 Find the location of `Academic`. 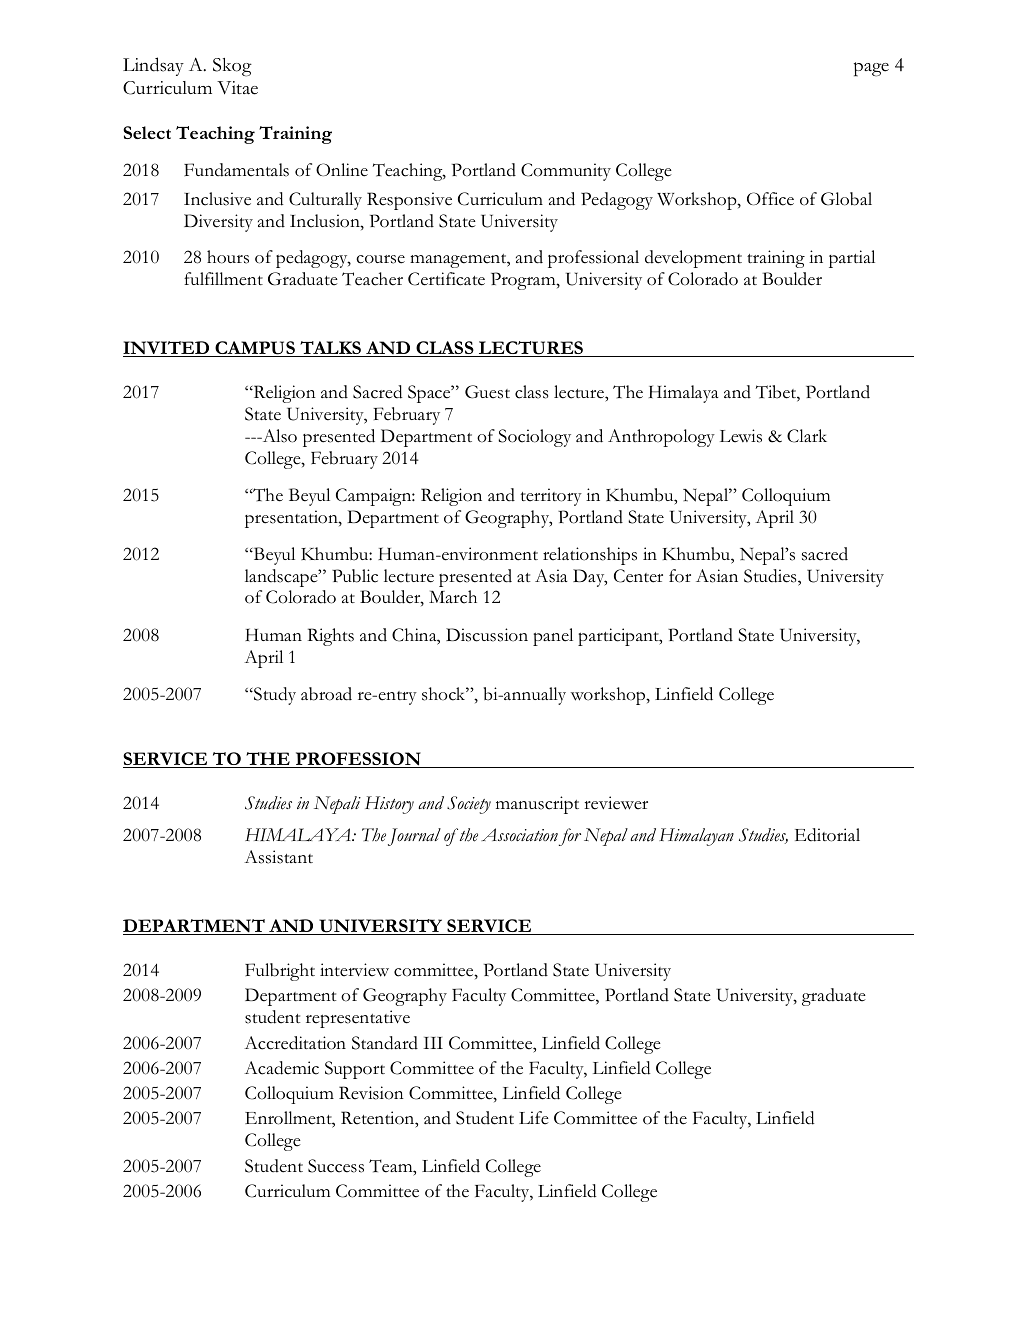

Academic is located at coordinates (281, 1068).
